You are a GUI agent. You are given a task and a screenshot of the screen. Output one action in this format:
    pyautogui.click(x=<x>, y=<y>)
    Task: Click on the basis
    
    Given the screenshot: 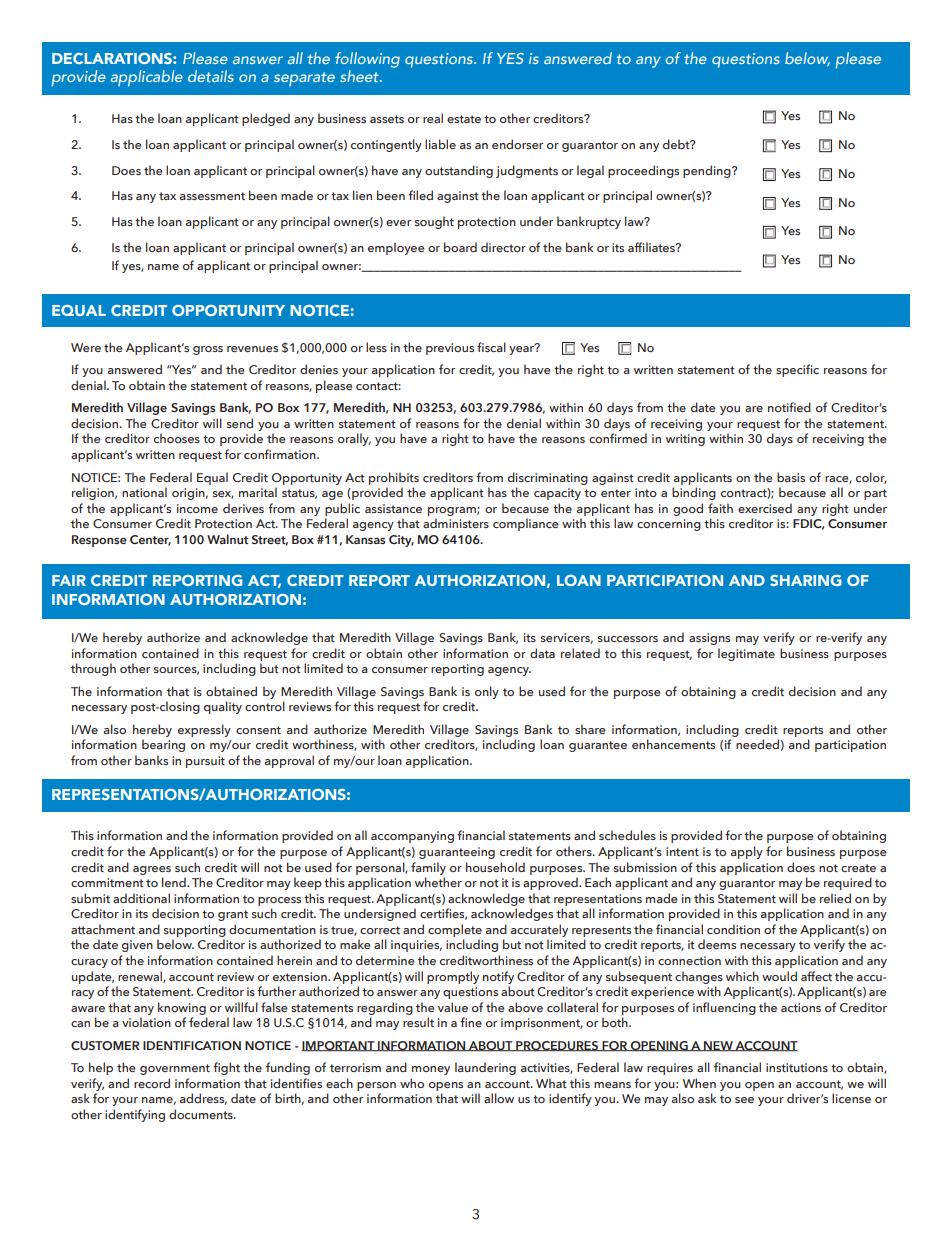 What is the action you would take?
    pyautogui.click(x=791, y=477)
